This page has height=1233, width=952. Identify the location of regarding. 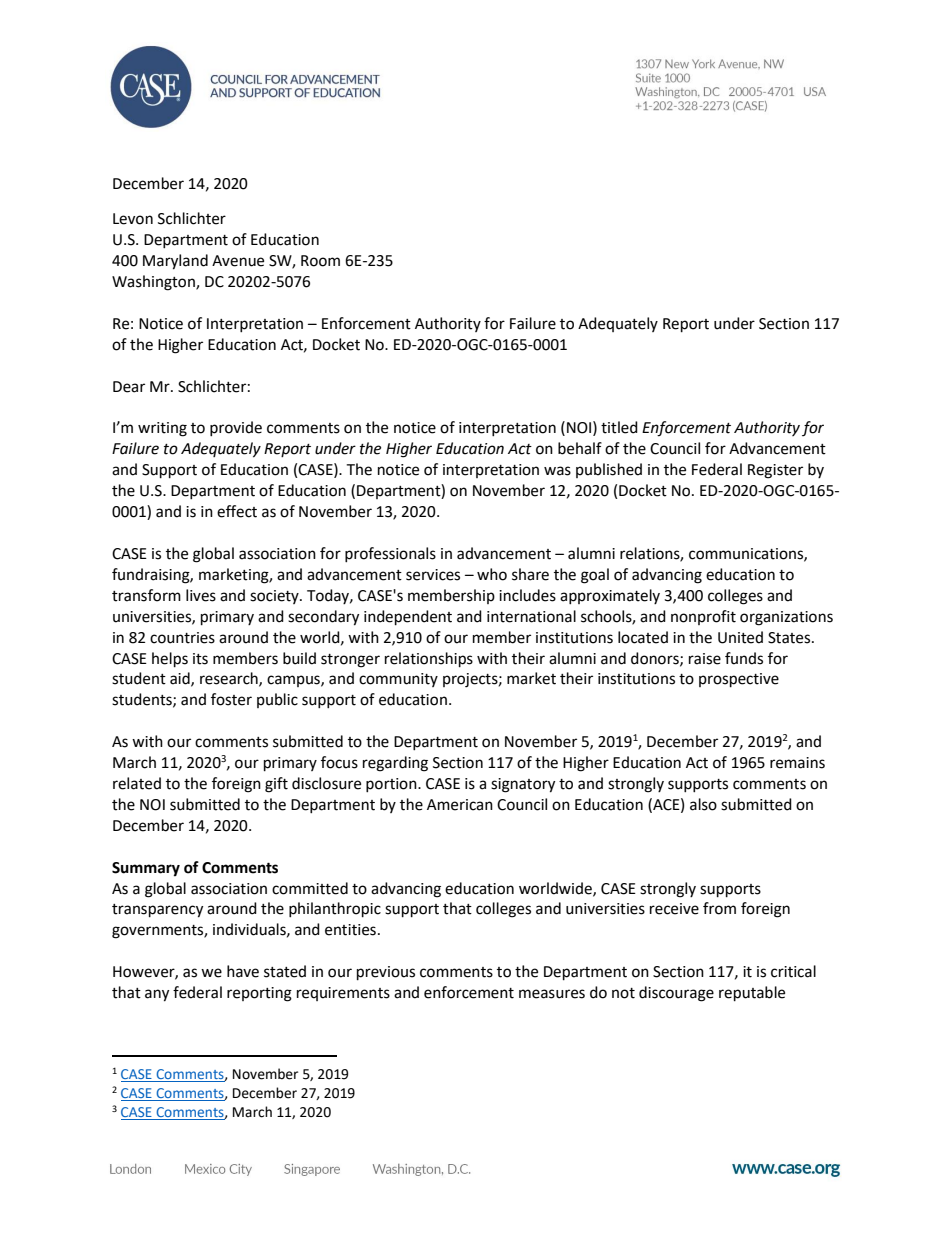
(395, 764).
